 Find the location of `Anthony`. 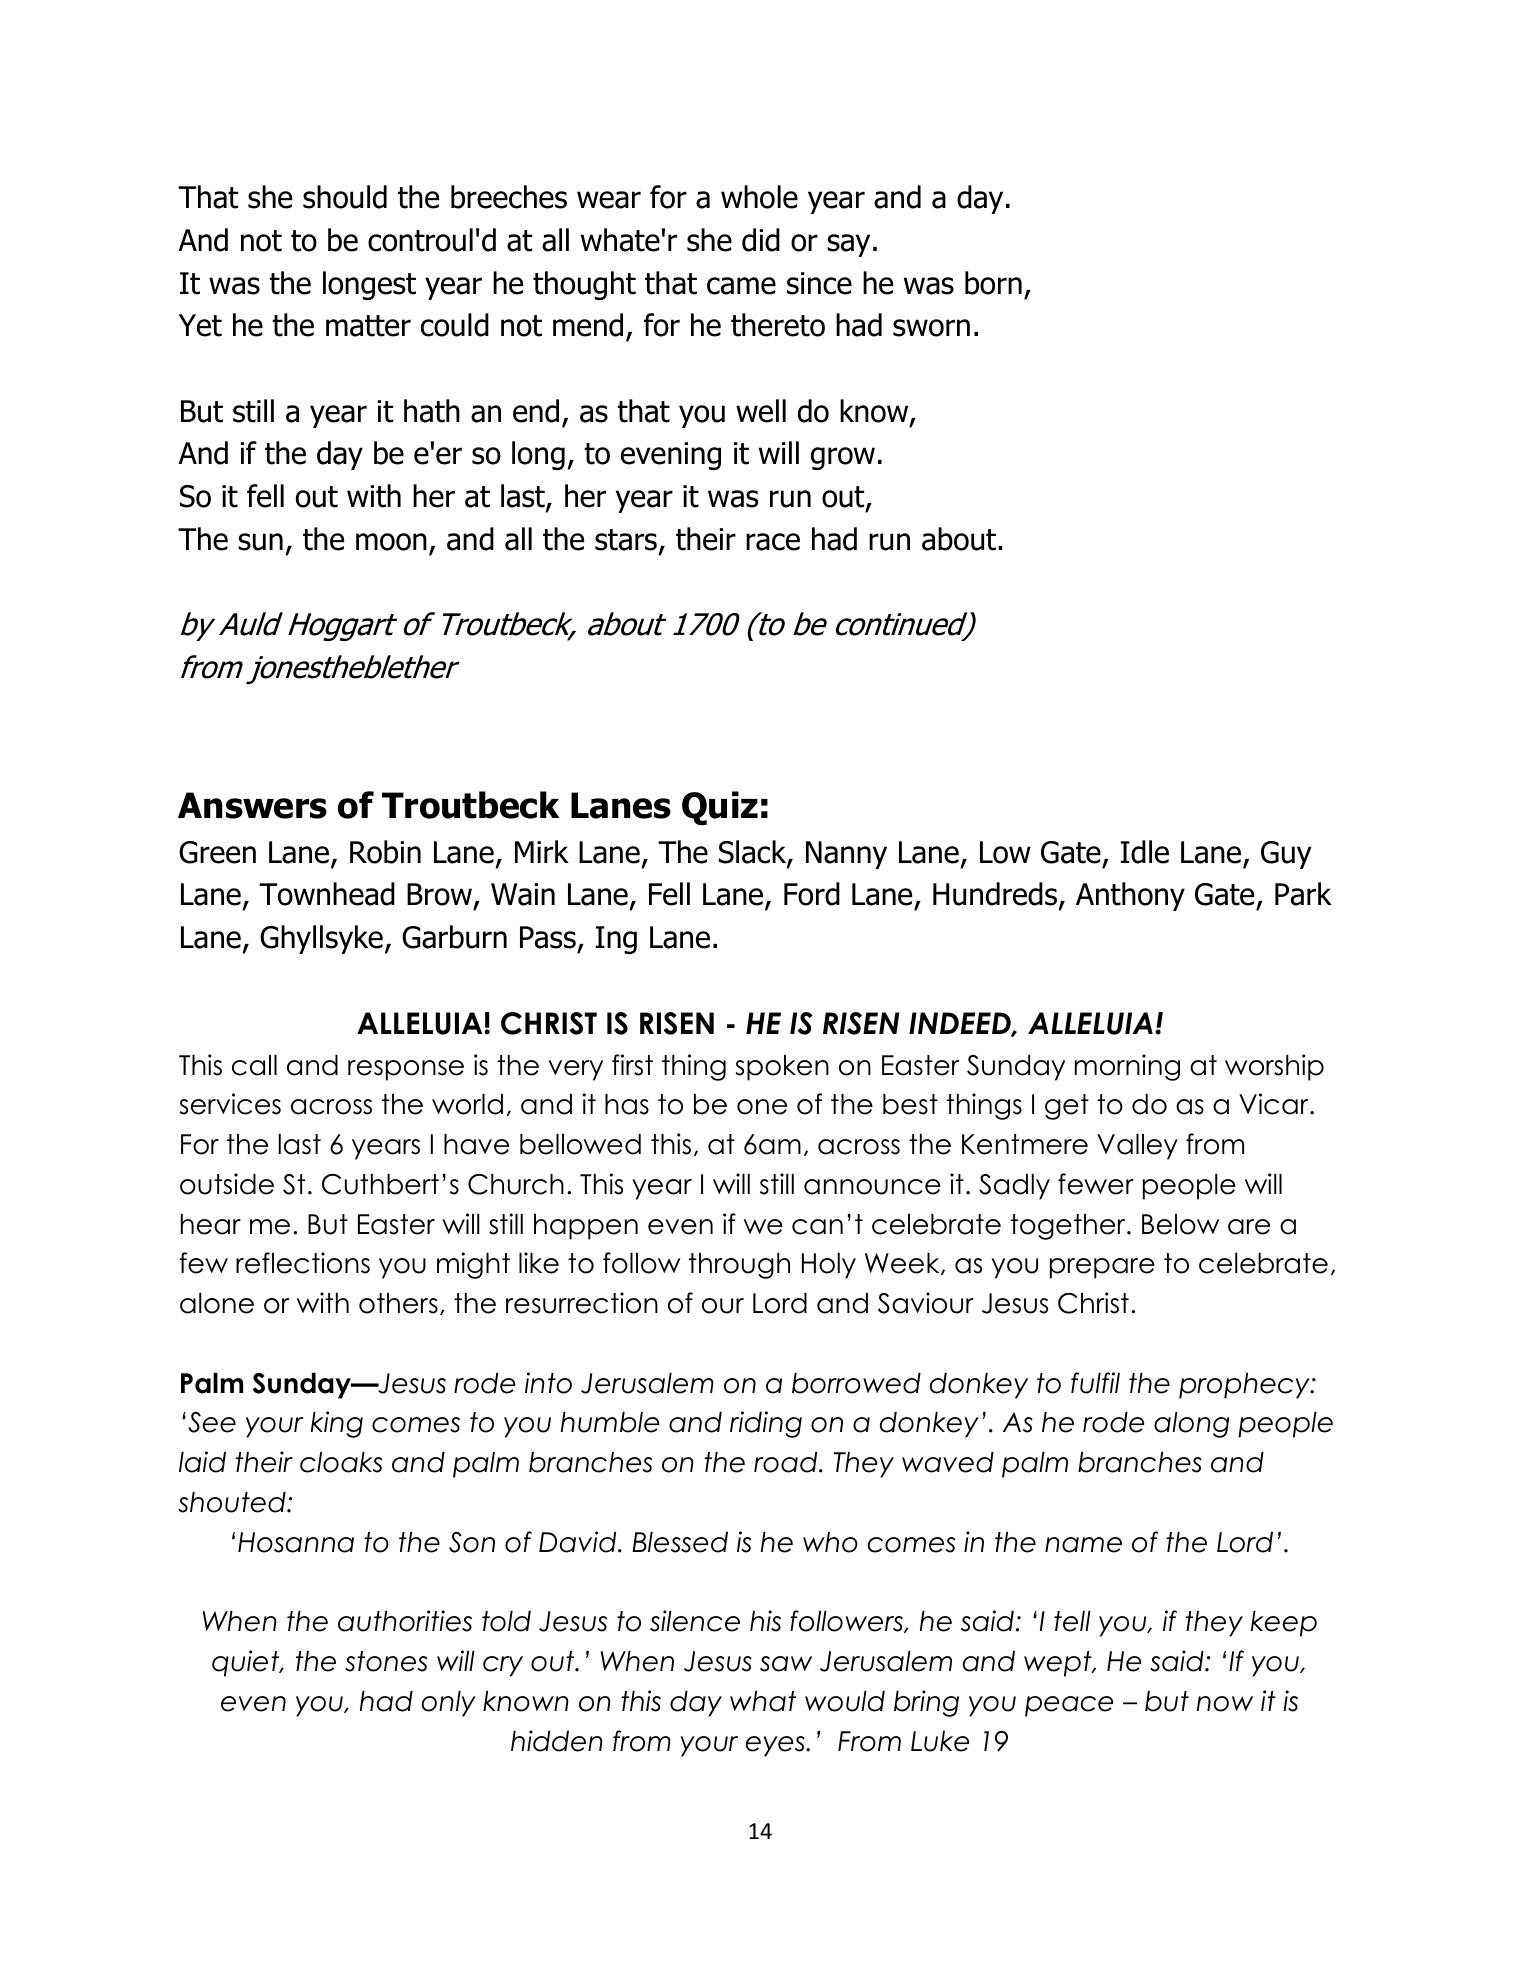

Anthony is located at coordinates (1130, 896).
